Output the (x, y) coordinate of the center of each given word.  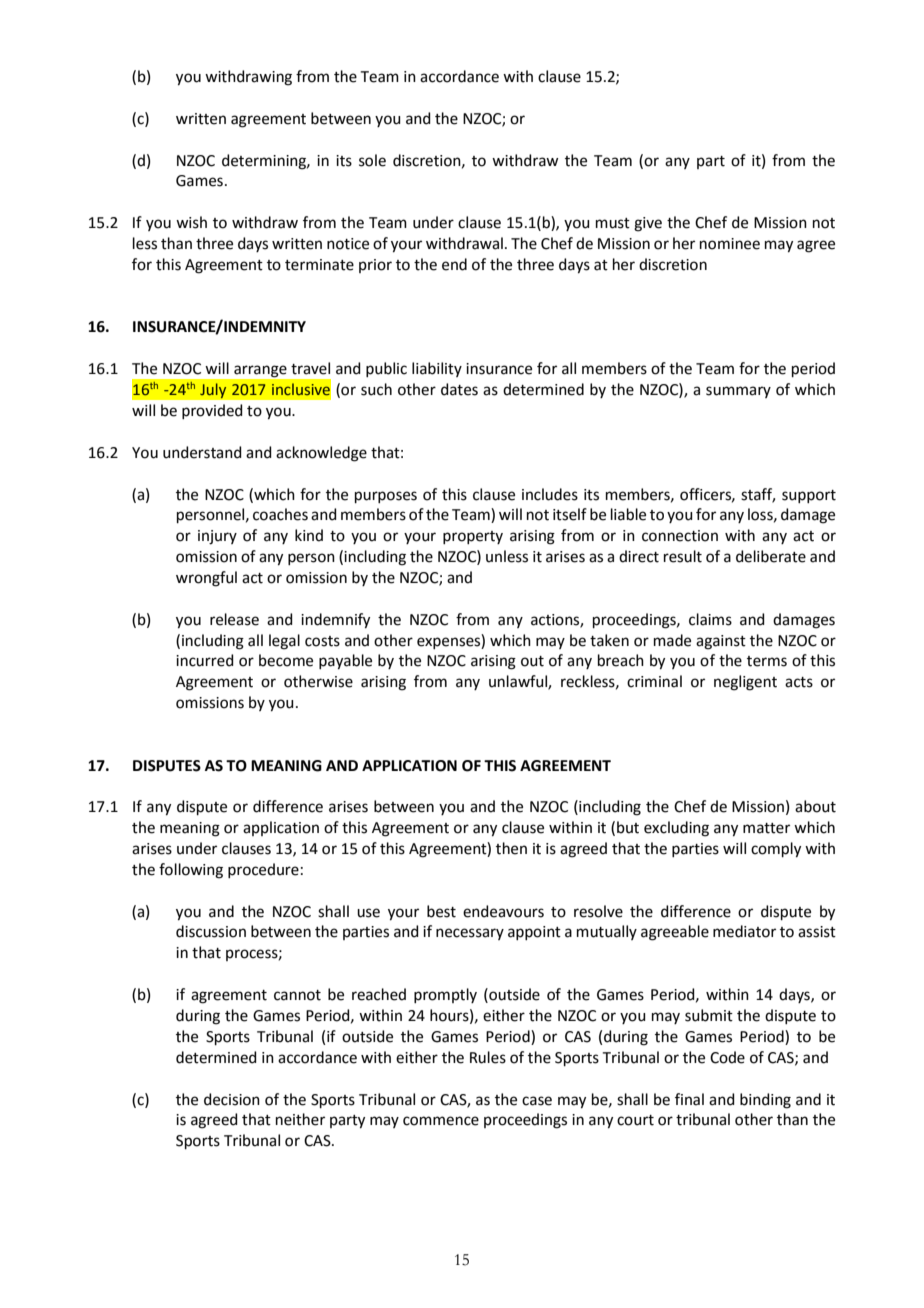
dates (459, 389)
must (613, 223)
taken (609, 640)
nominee (730, 244)
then (511, 848)
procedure (263, 870)
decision (232, 1099)
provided (212, 411)
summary (738, 392)
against (721, 642)
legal (284, 642)
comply (776, 850)
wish (191, 222)
